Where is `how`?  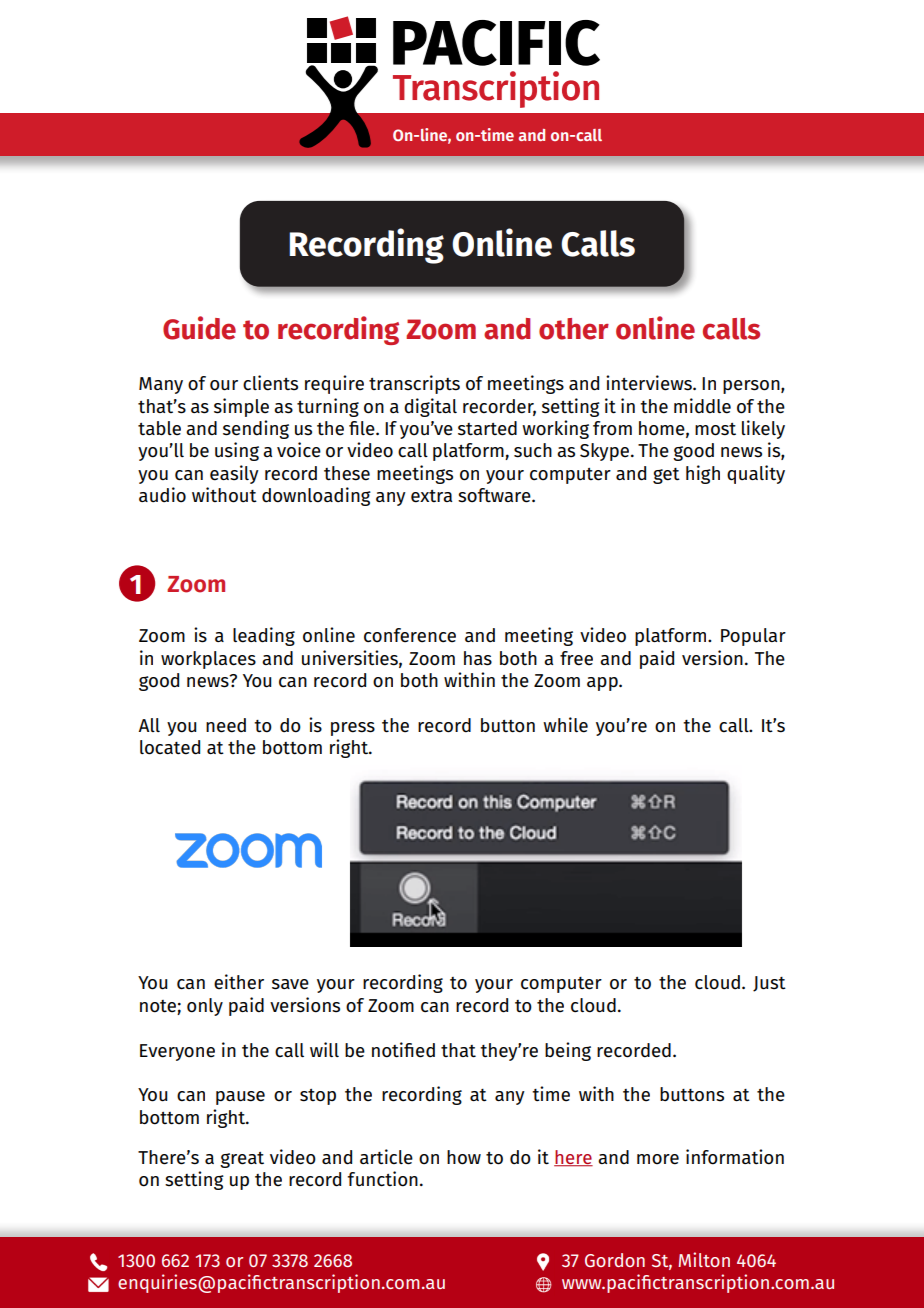
how is located at coordinates (464, 1157).
